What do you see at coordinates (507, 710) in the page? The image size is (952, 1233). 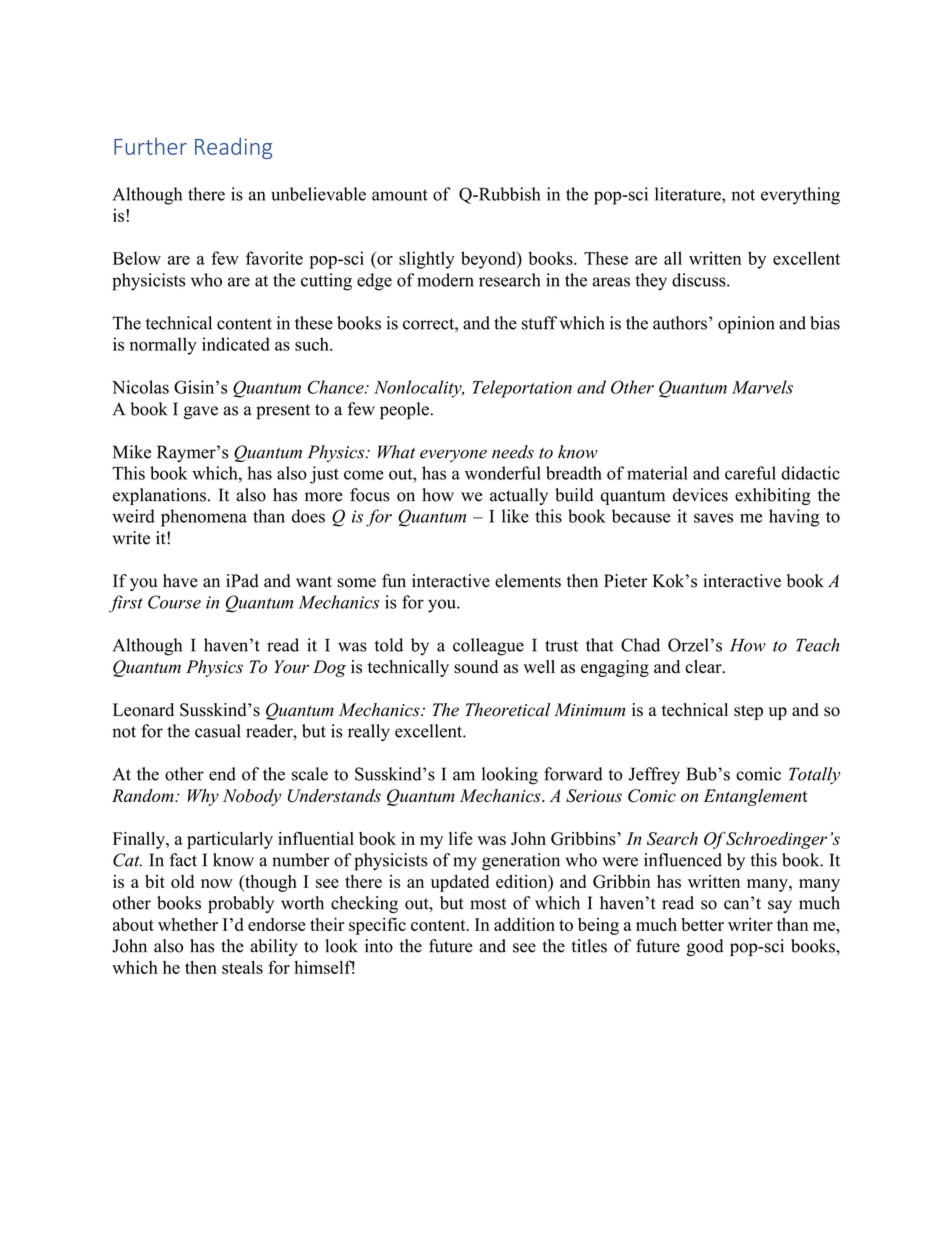 I see `Theoretical` at bounding box center [507, 710].
